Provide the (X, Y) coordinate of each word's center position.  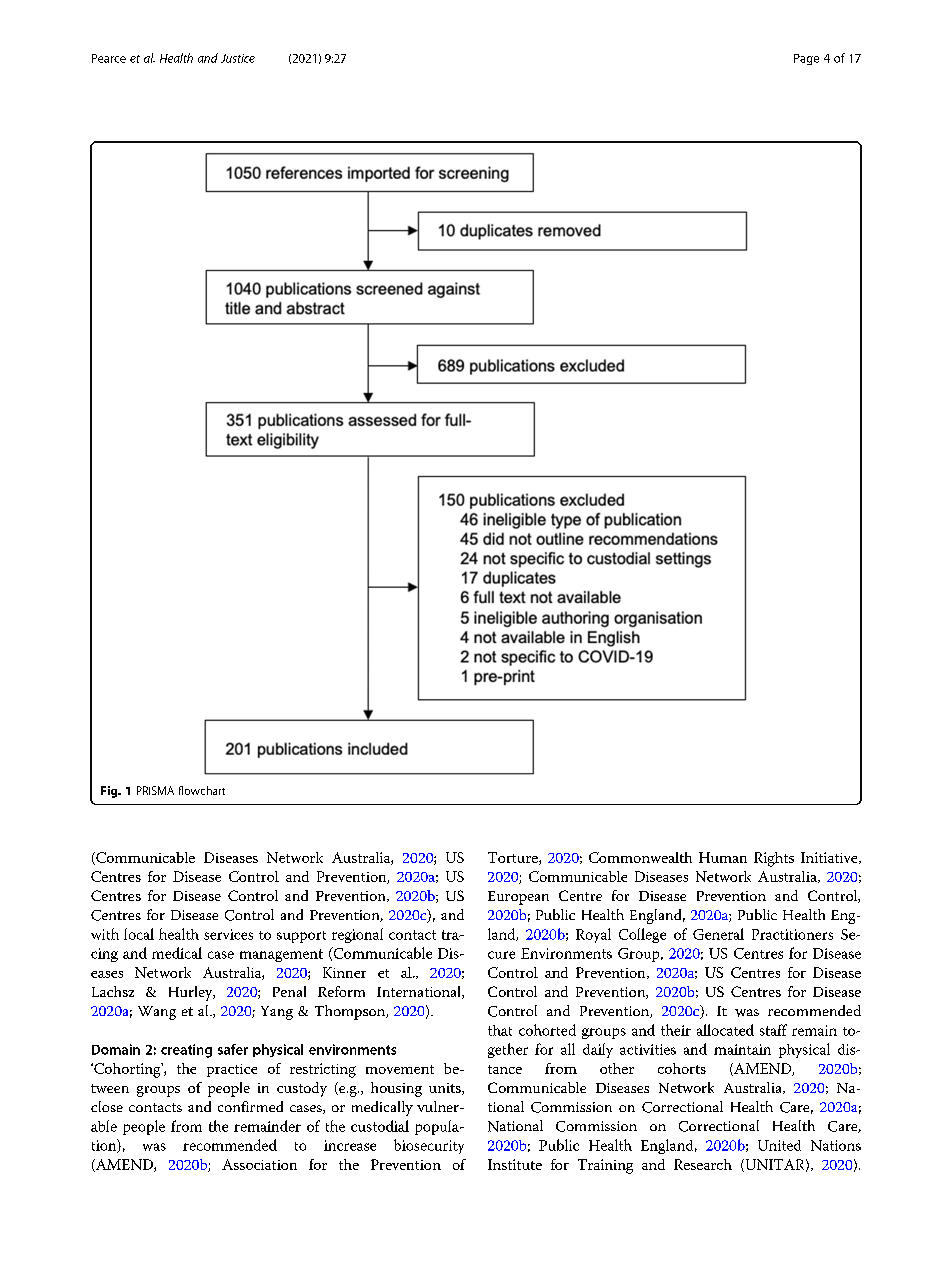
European (518, 898)
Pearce (109, 58)
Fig (110, 792)
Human (723, 857)
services (228, 934)
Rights (774, 859)
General (718, 934)
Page (806, 59)
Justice (238, 58)
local (139, 934)
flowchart (202, 790)
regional (357, 935)
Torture (514, 858)
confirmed (250, 1106)
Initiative (830, 858)
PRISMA (155, 790)
